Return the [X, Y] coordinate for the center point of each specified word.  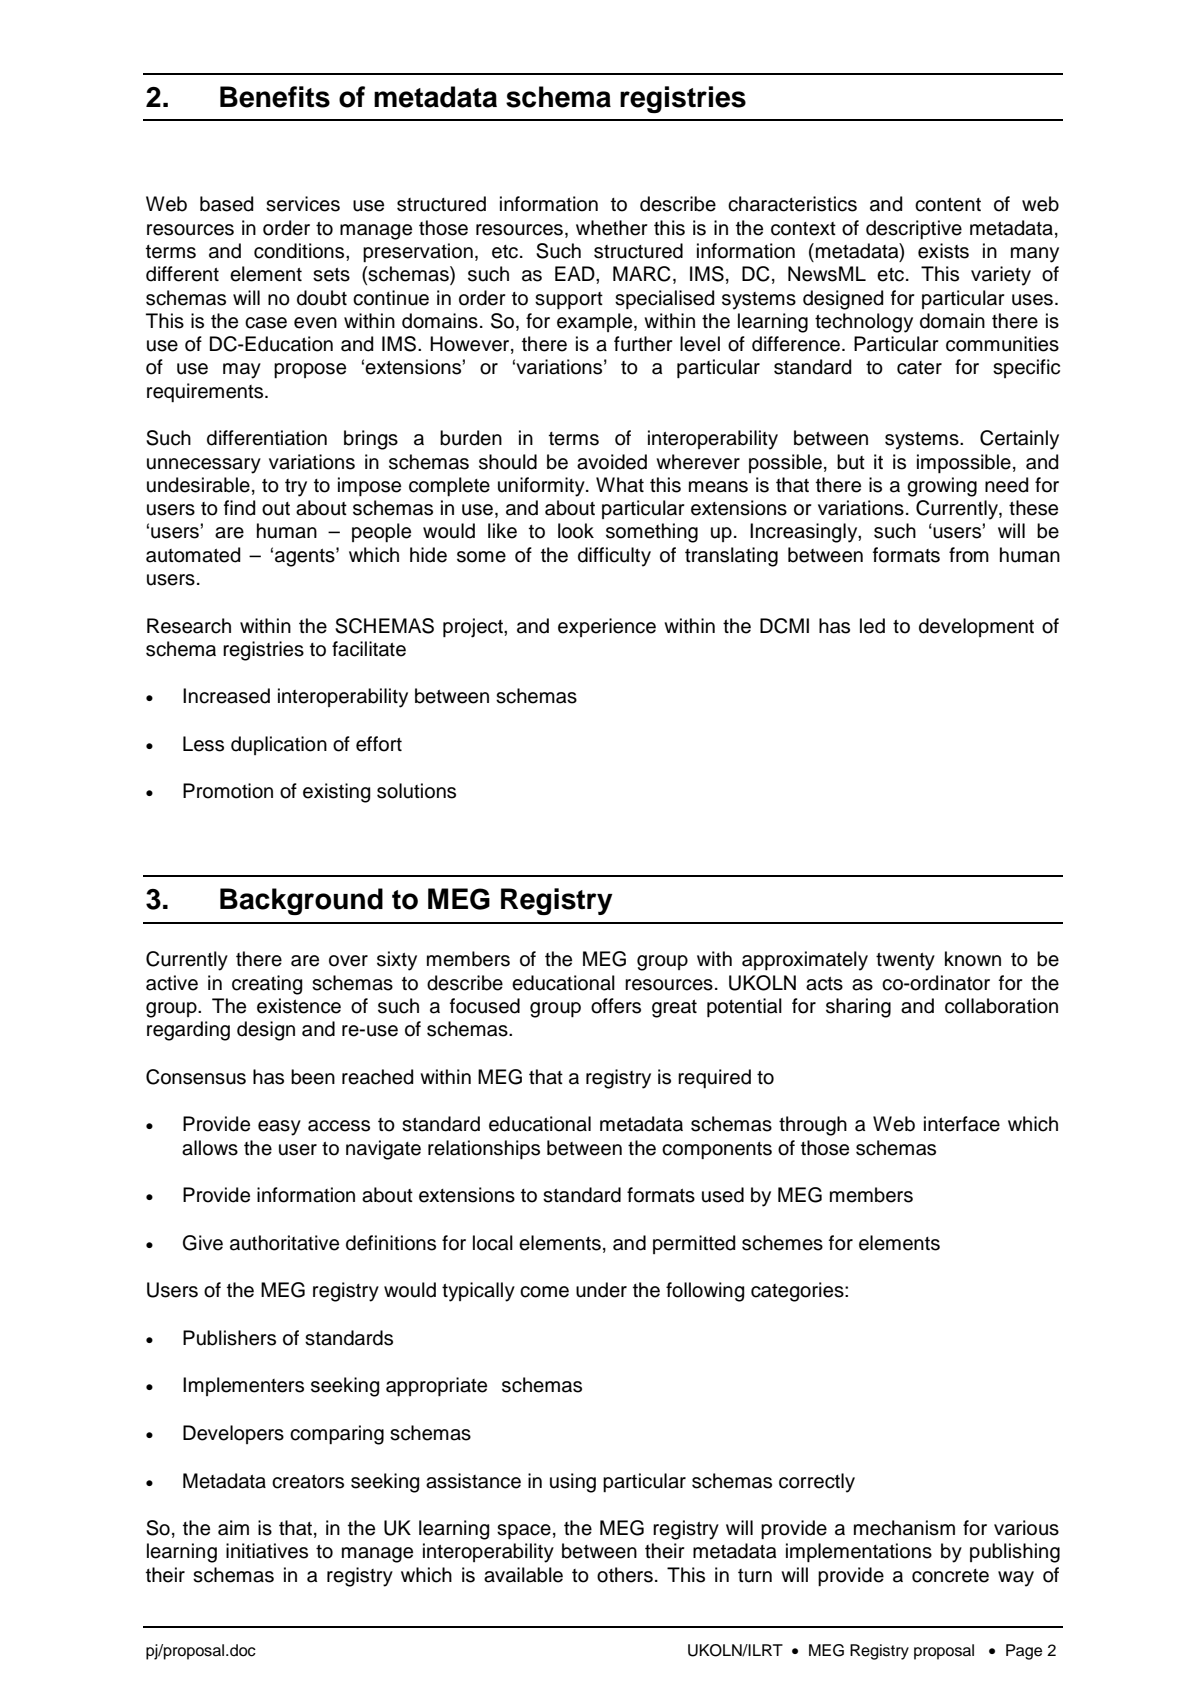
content [948, 205]
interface [962, 1124]
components [717, 1150]
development [976, 627]
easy [279, 1128]
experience [607, 627]
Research [189, 626]
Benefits [275, 97]
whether [612, 228]
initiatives [267, 1551]
